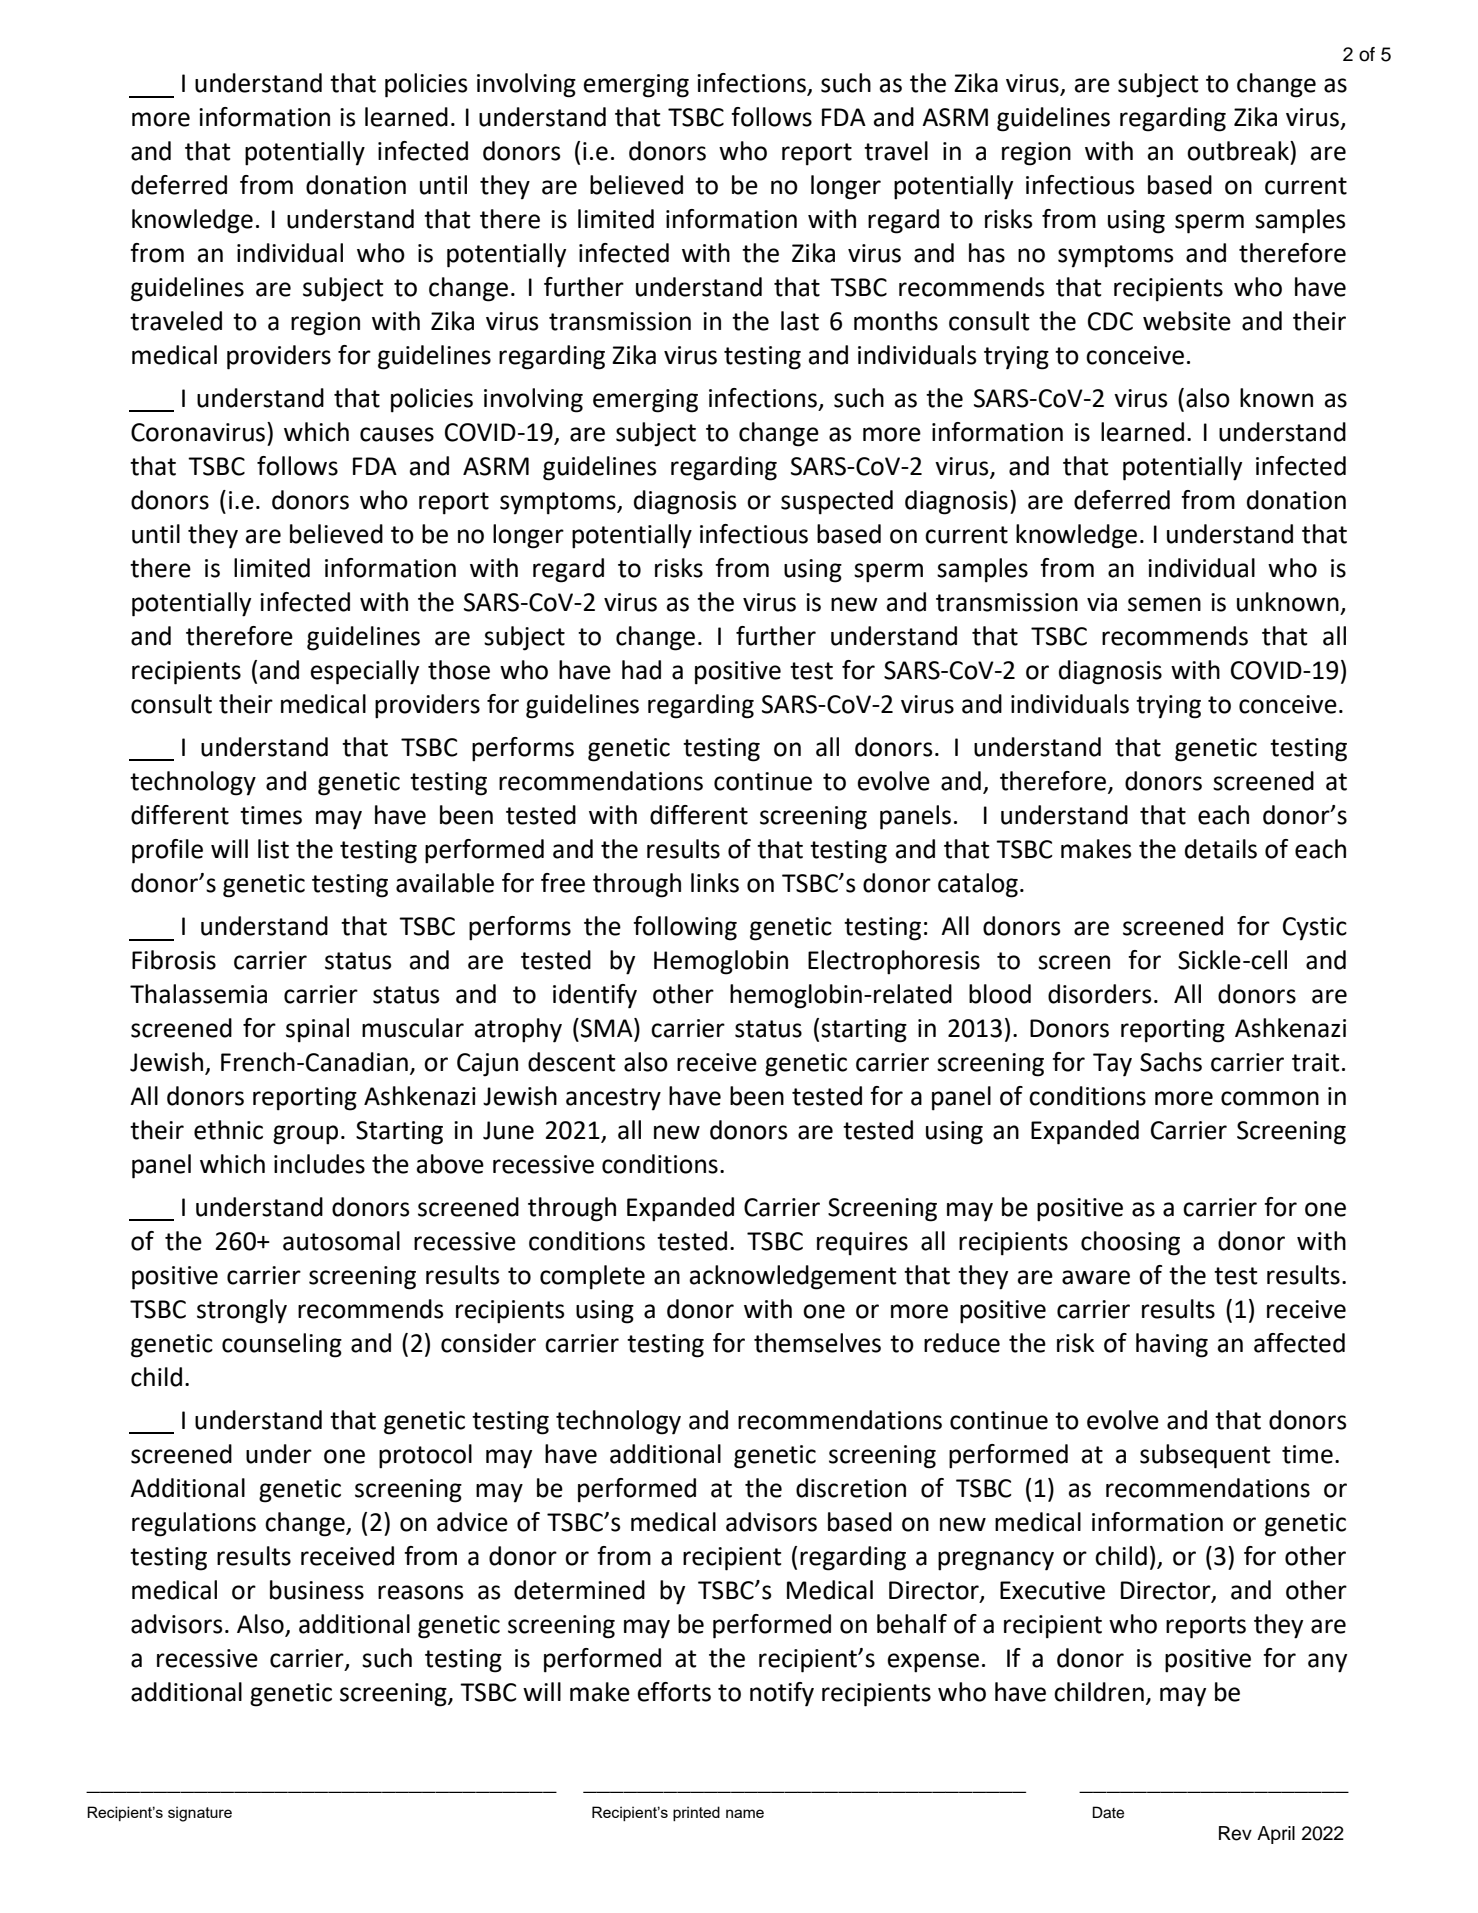 The image size is (1478, 1913). Describe the element at coordinates (715, 883) in the page. I see `links` at that location.
